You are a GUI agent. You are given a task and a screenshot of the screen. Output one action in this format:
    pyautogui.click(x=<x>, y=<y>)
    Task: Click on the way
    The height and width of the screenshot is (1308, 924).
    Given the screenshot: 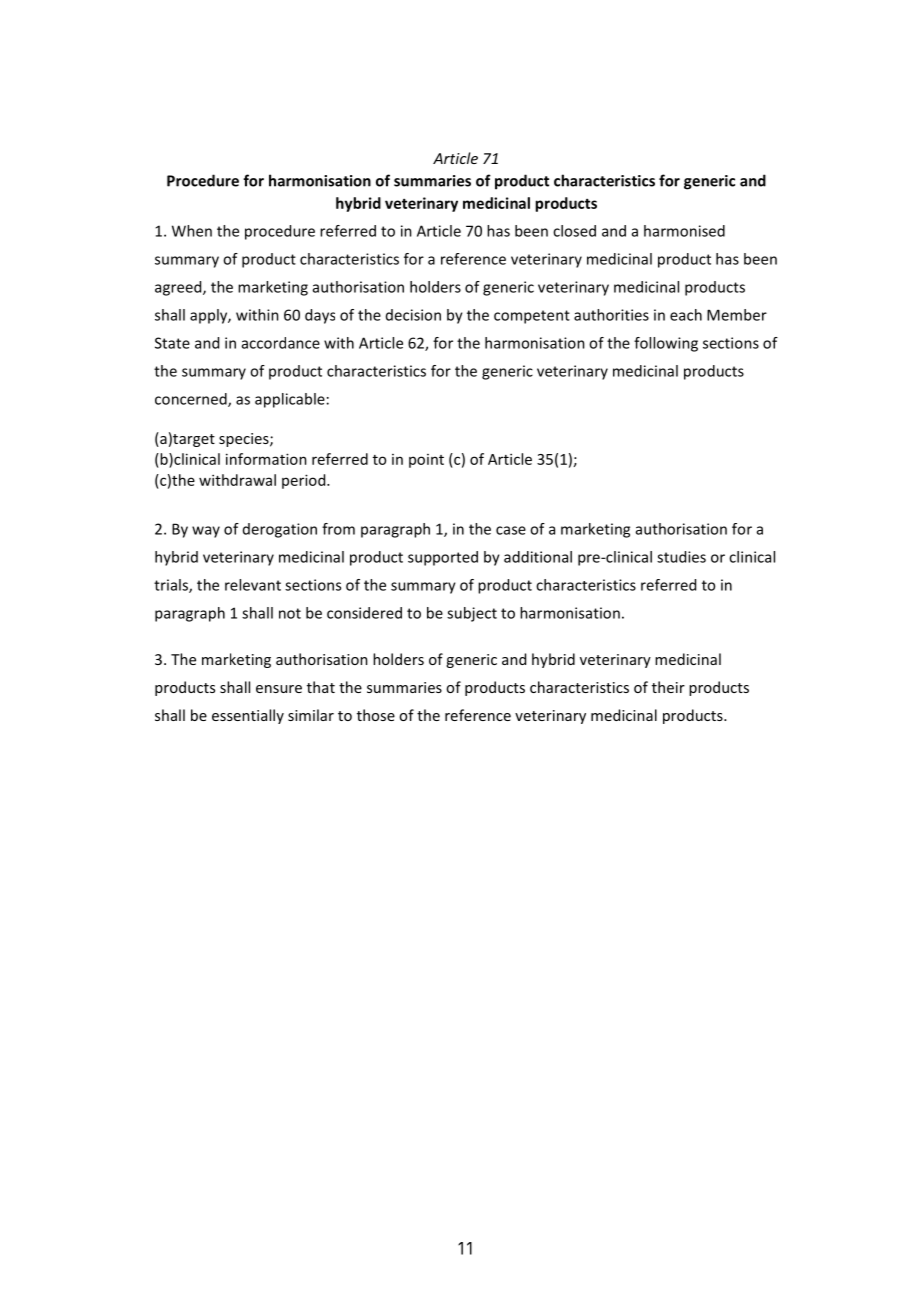 What is the action you would take?
    pyautogui.click(x=206, y=532)
